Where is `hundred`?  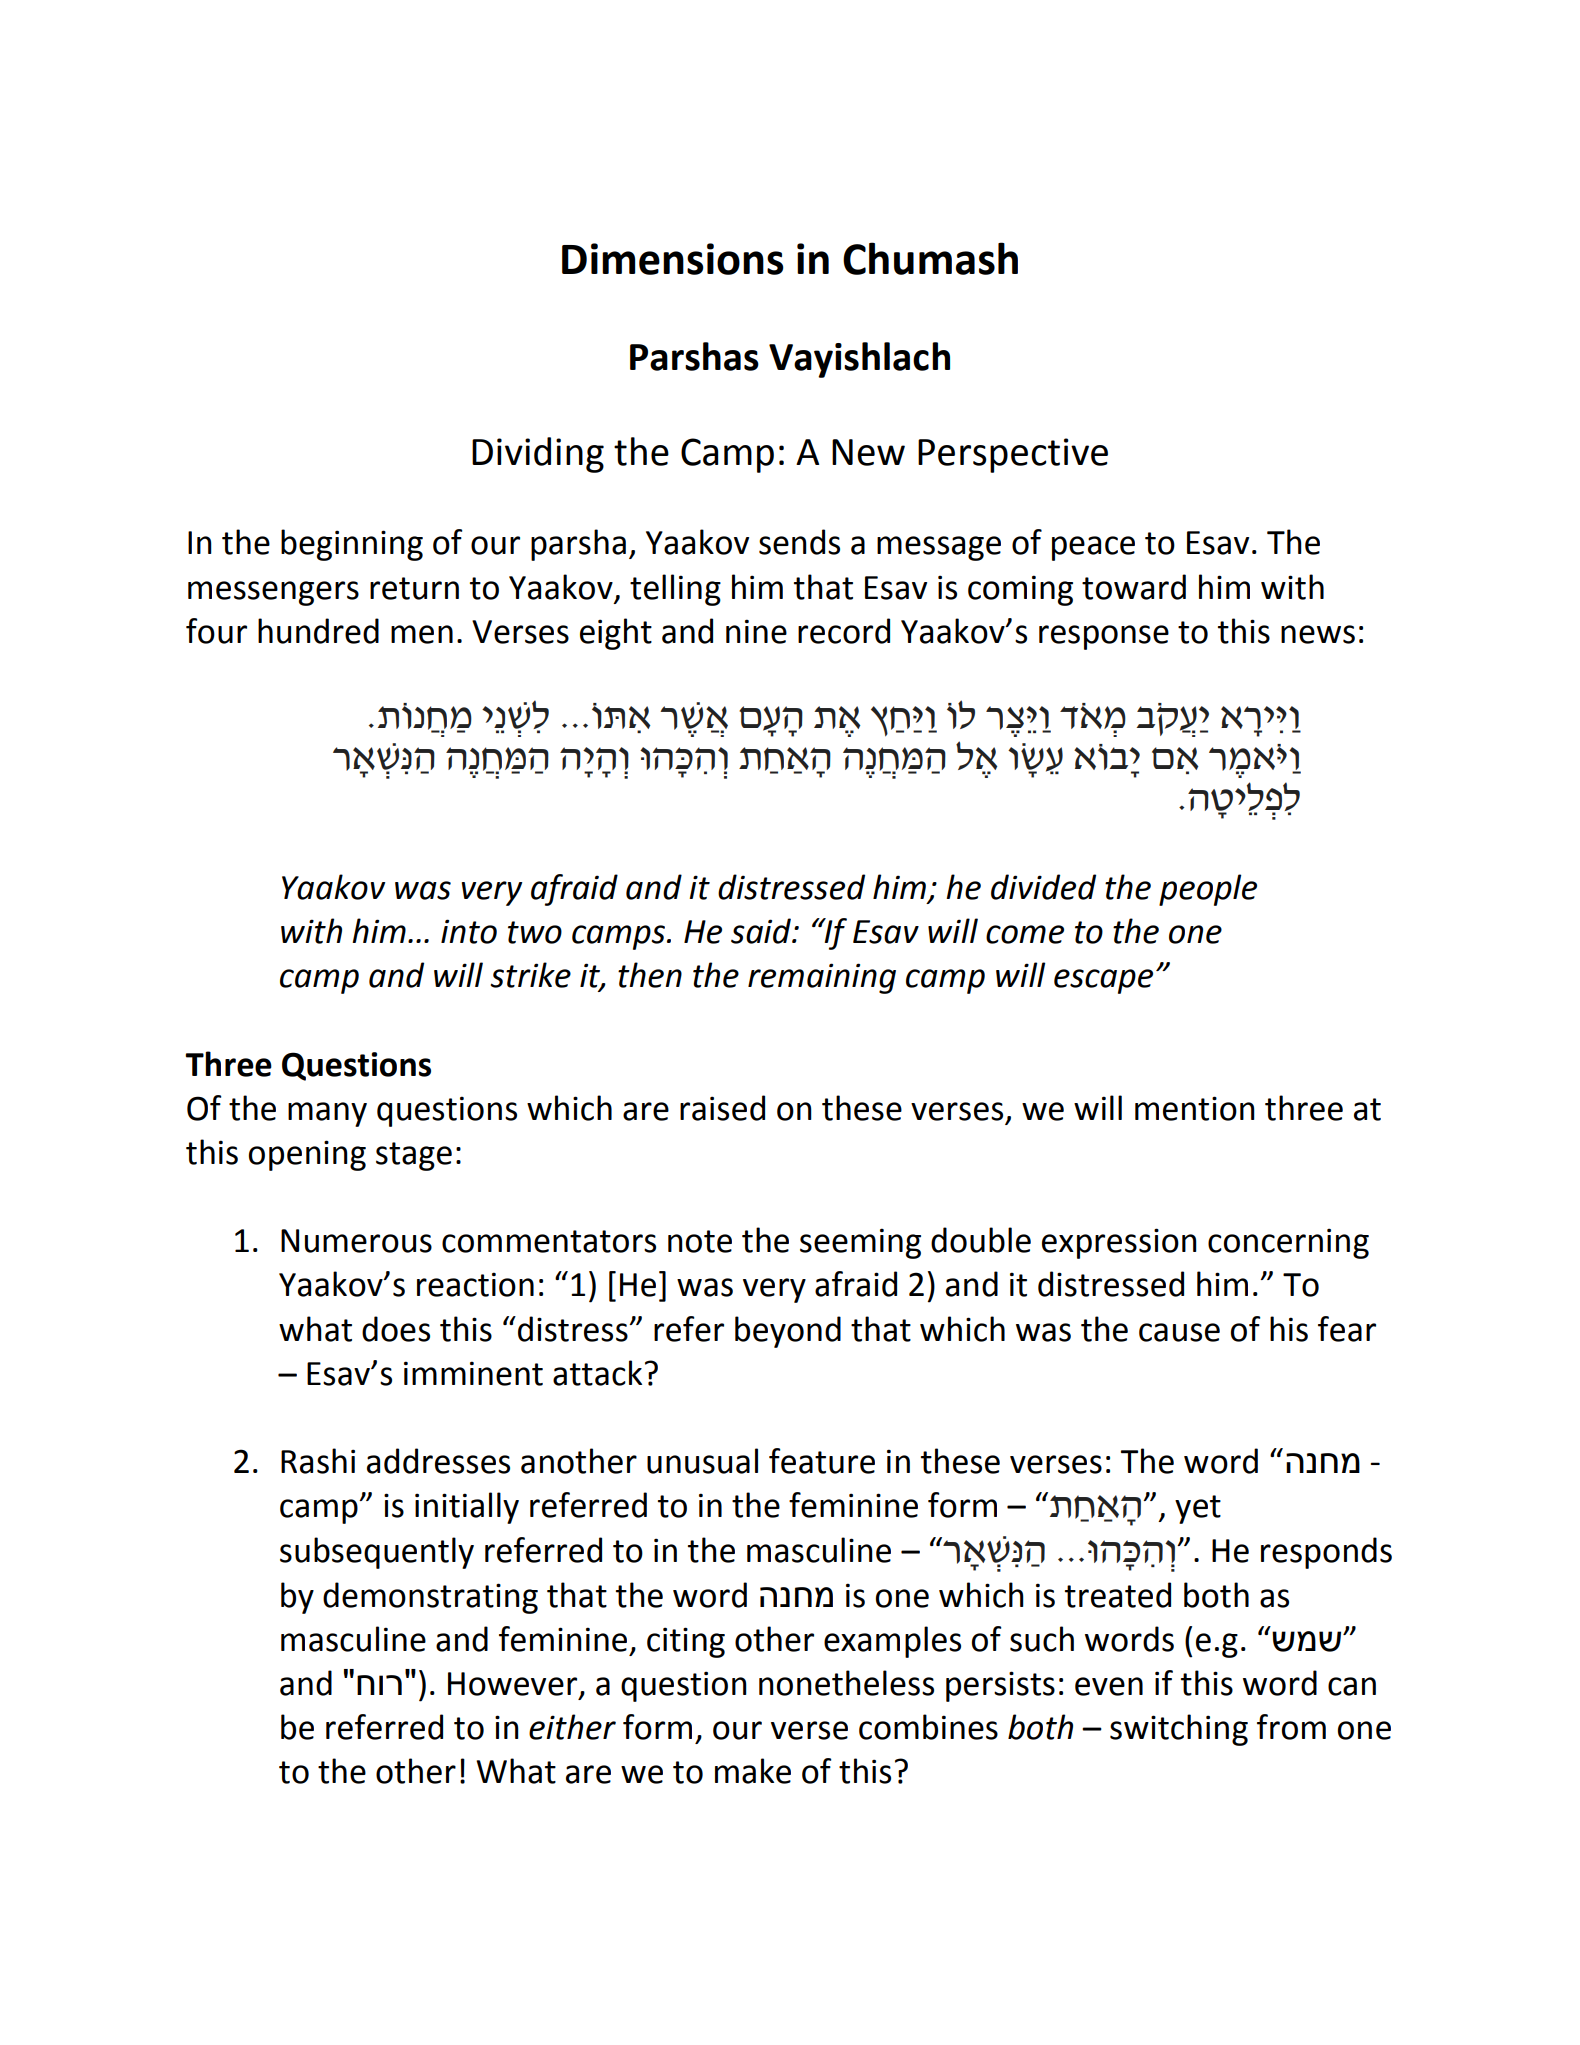
hundred is located at coordinates (318, 631).
